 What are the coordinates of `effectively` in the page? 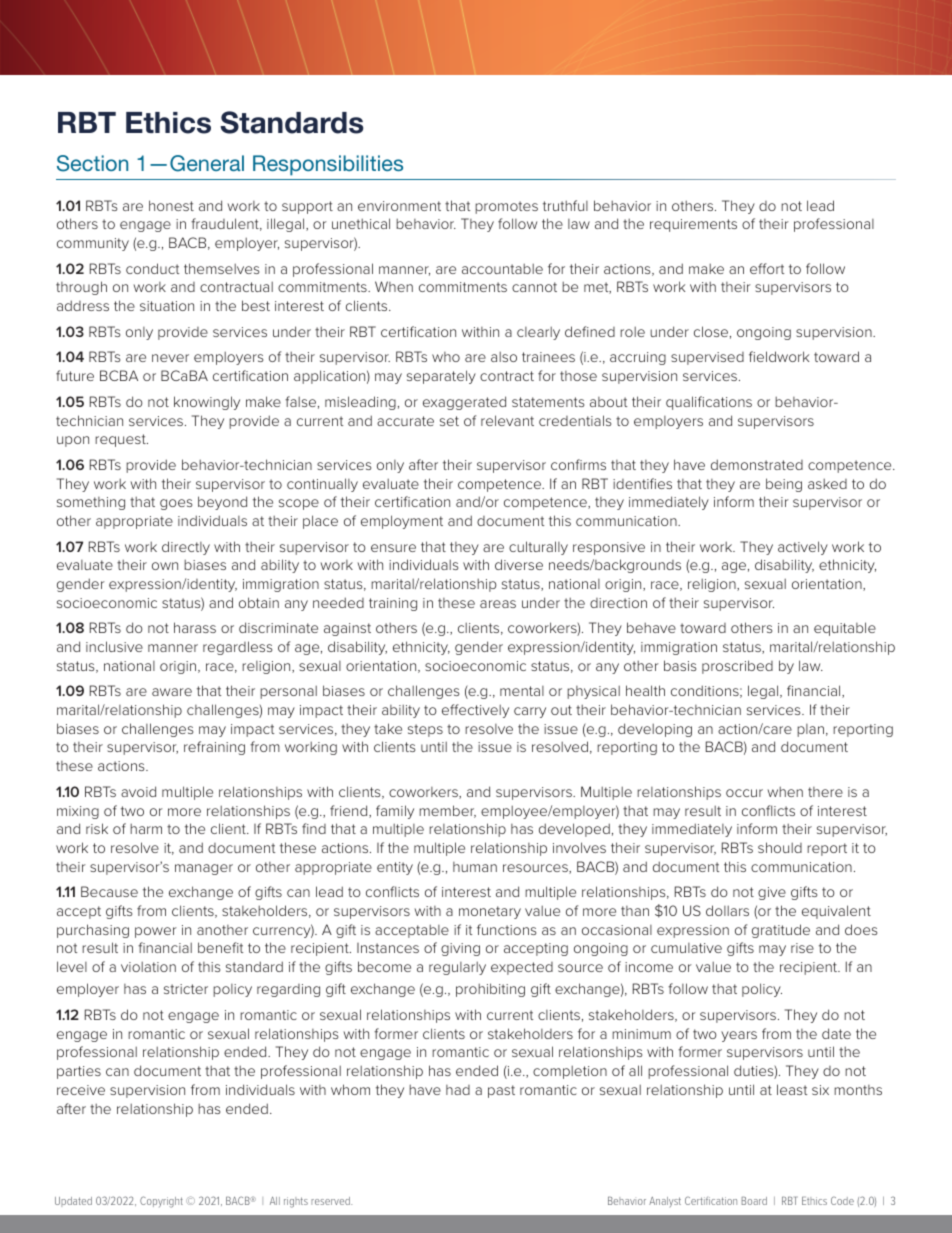 It's located at (475, 711).
